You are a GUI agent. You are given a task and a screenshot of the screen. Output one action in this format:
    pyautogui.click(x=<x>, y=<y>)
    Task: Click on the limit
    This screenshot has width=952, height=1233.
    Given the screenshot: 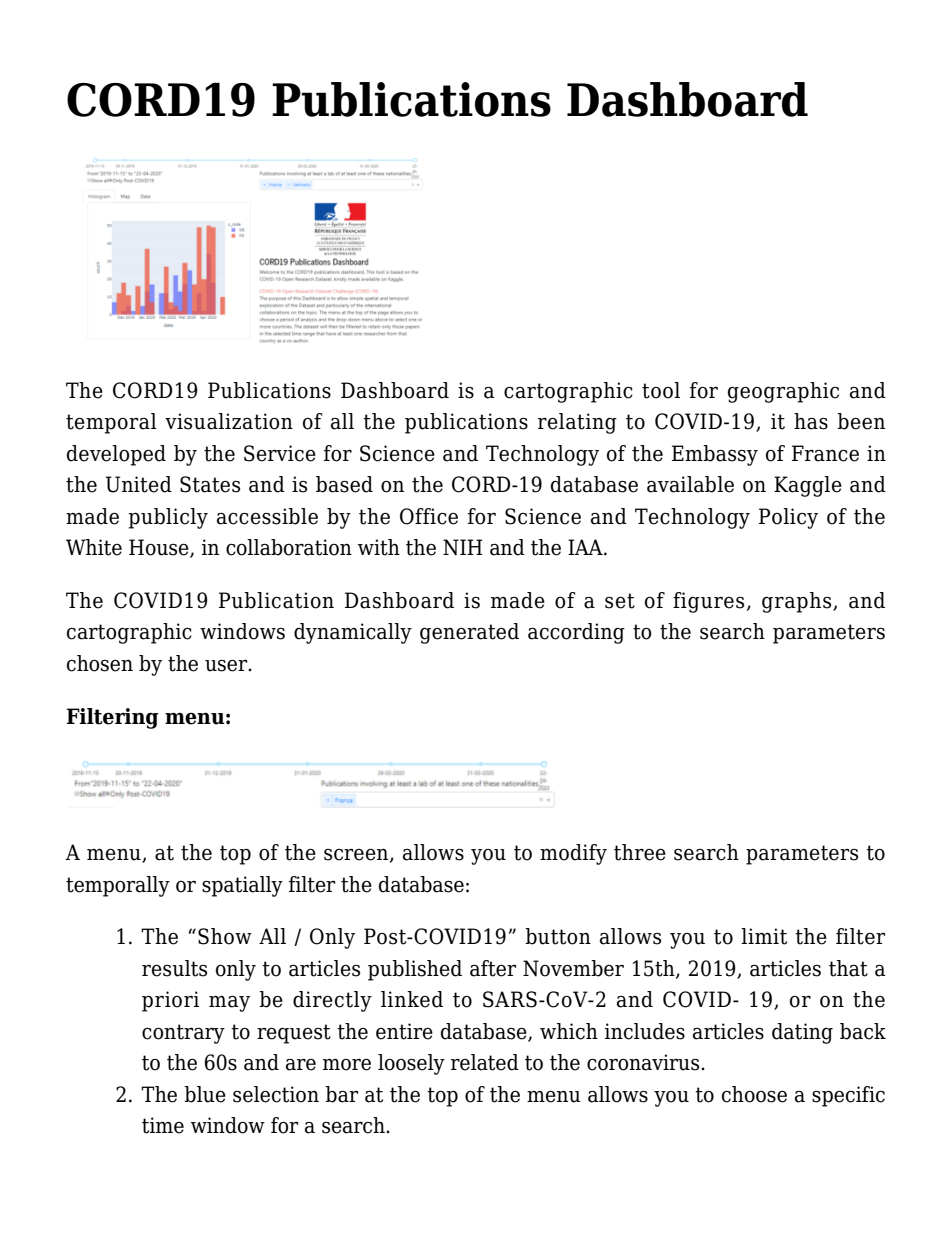 What is the action you would take?
    pyautogui.click(x=764, y=936)
